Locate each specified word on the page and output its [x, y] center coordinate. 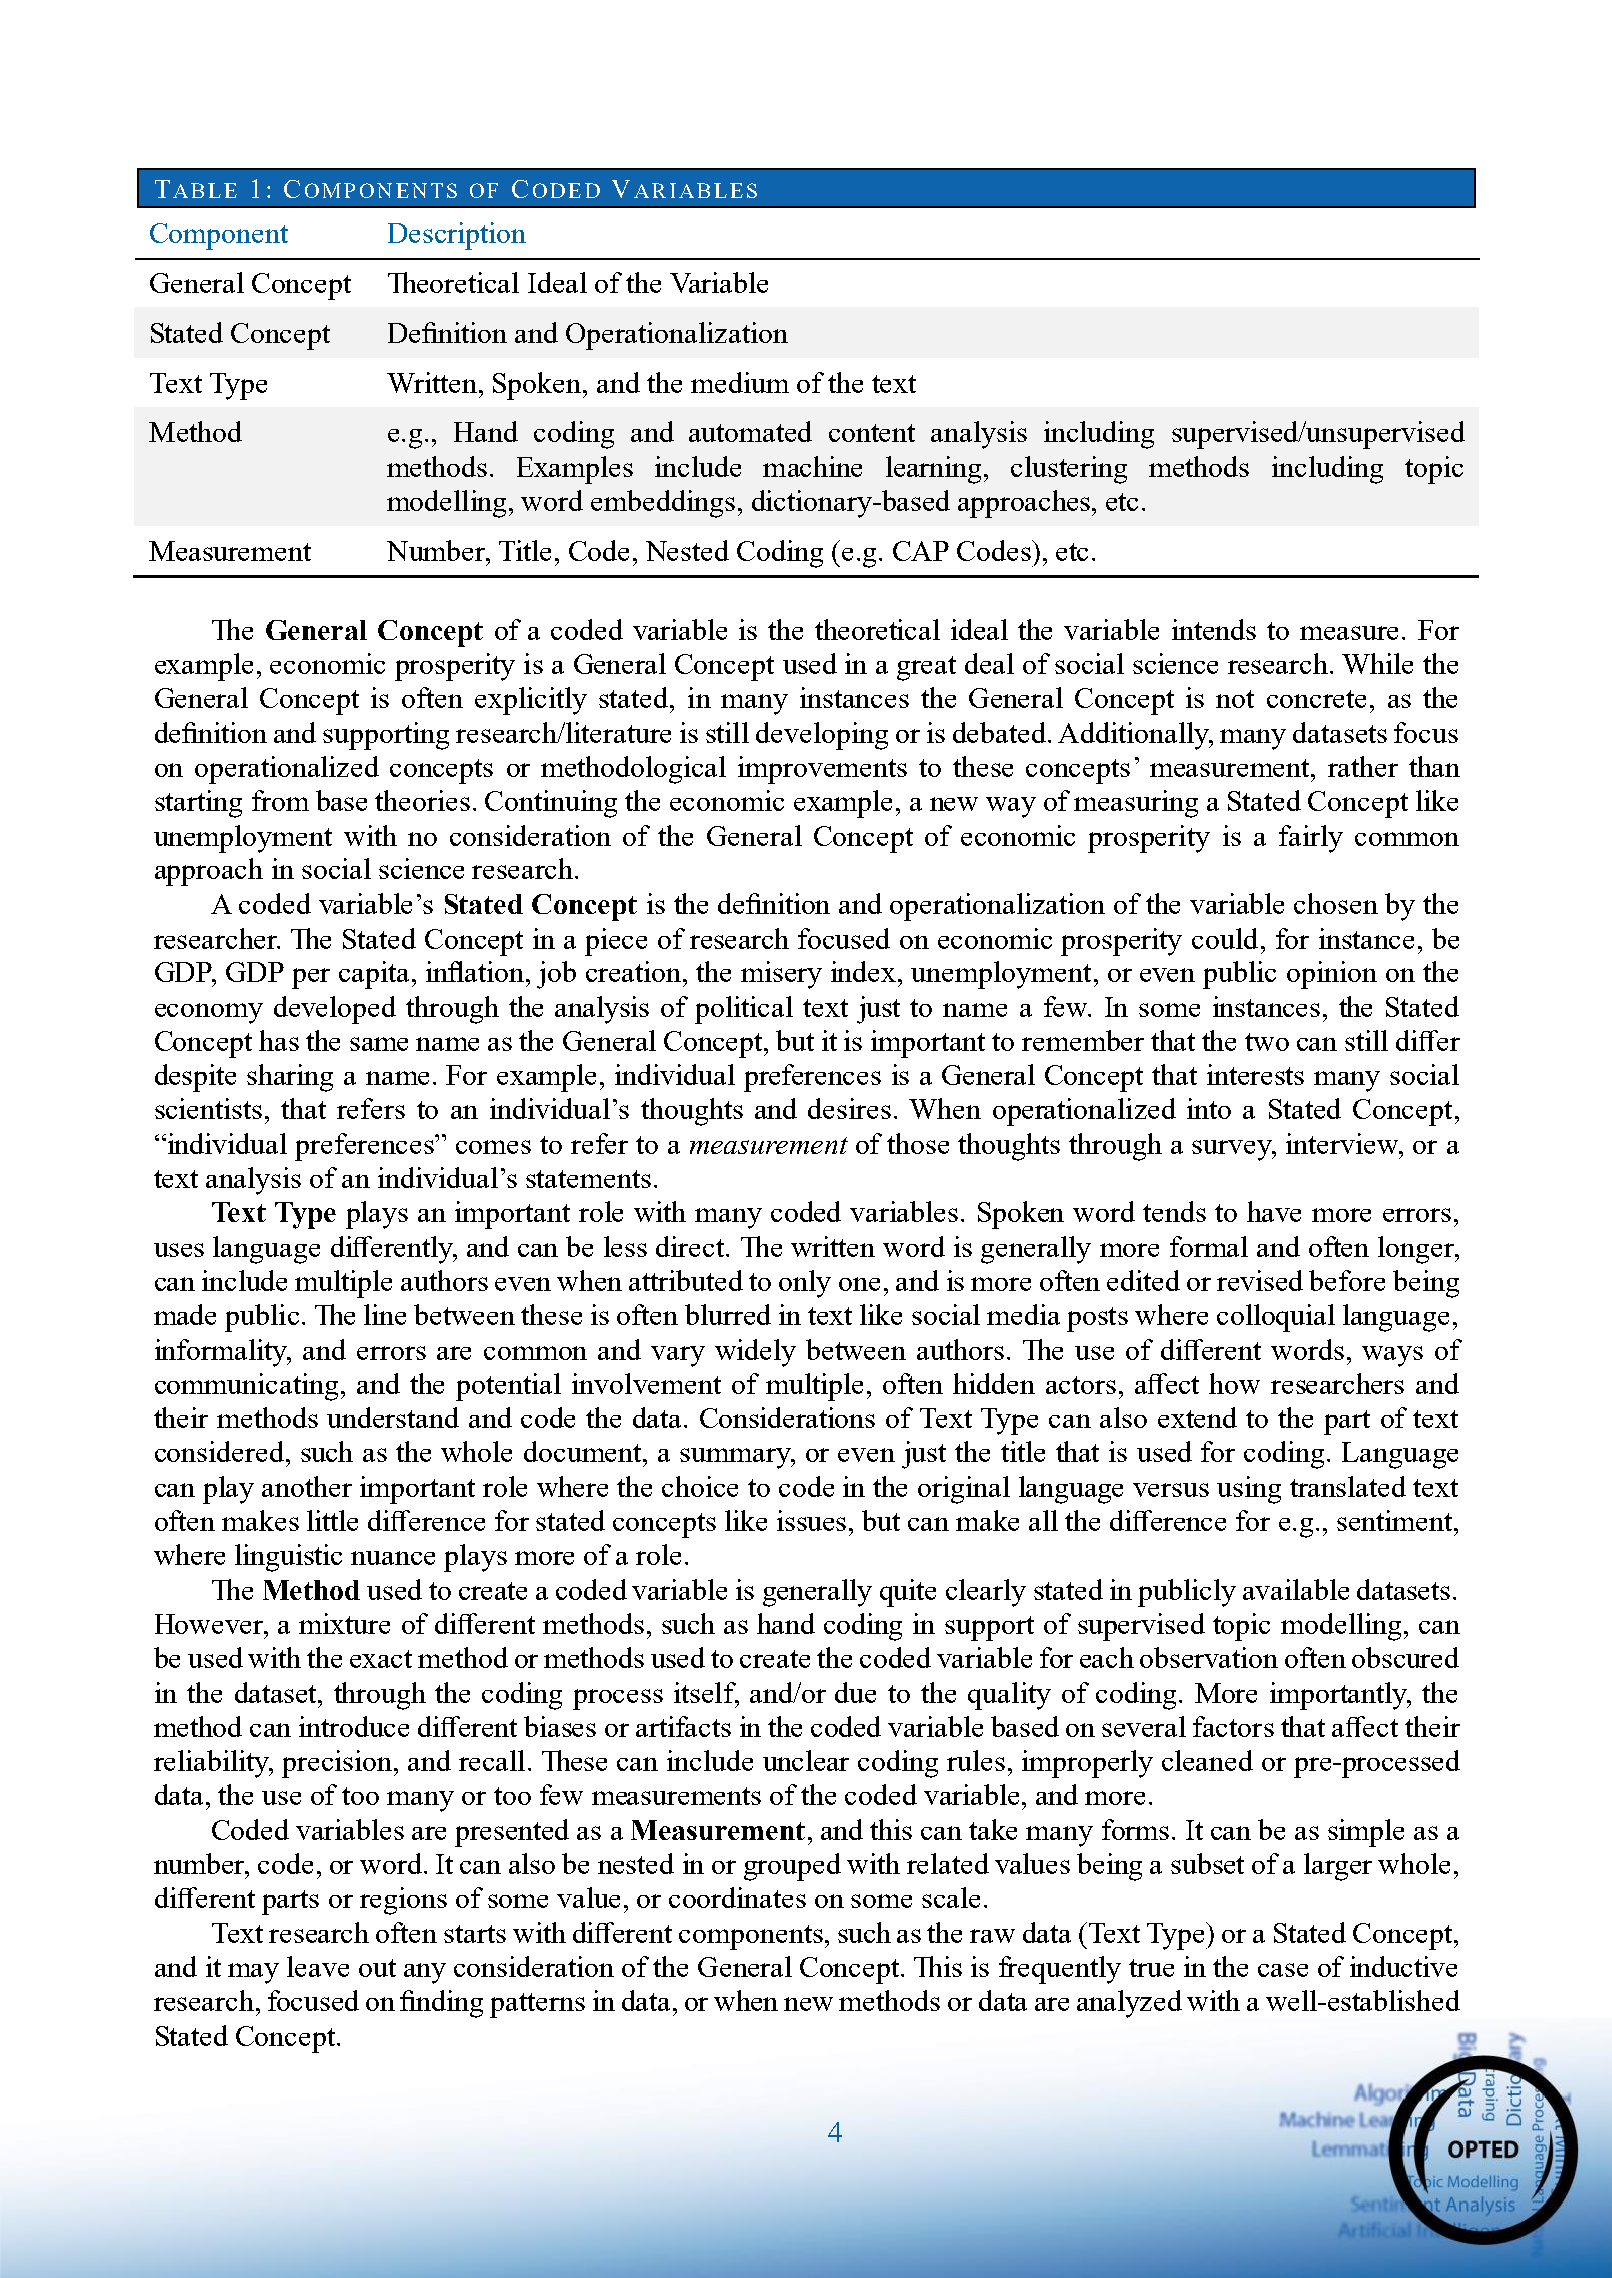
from [280, 800]
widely [755, 1353]
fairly [1311, 839]
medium [740, 382]
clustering [1069, 470]
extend [1197, 1417]
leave [318, 1966]
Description [457, 236]
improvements [822, 770]
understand [393, 1417]
